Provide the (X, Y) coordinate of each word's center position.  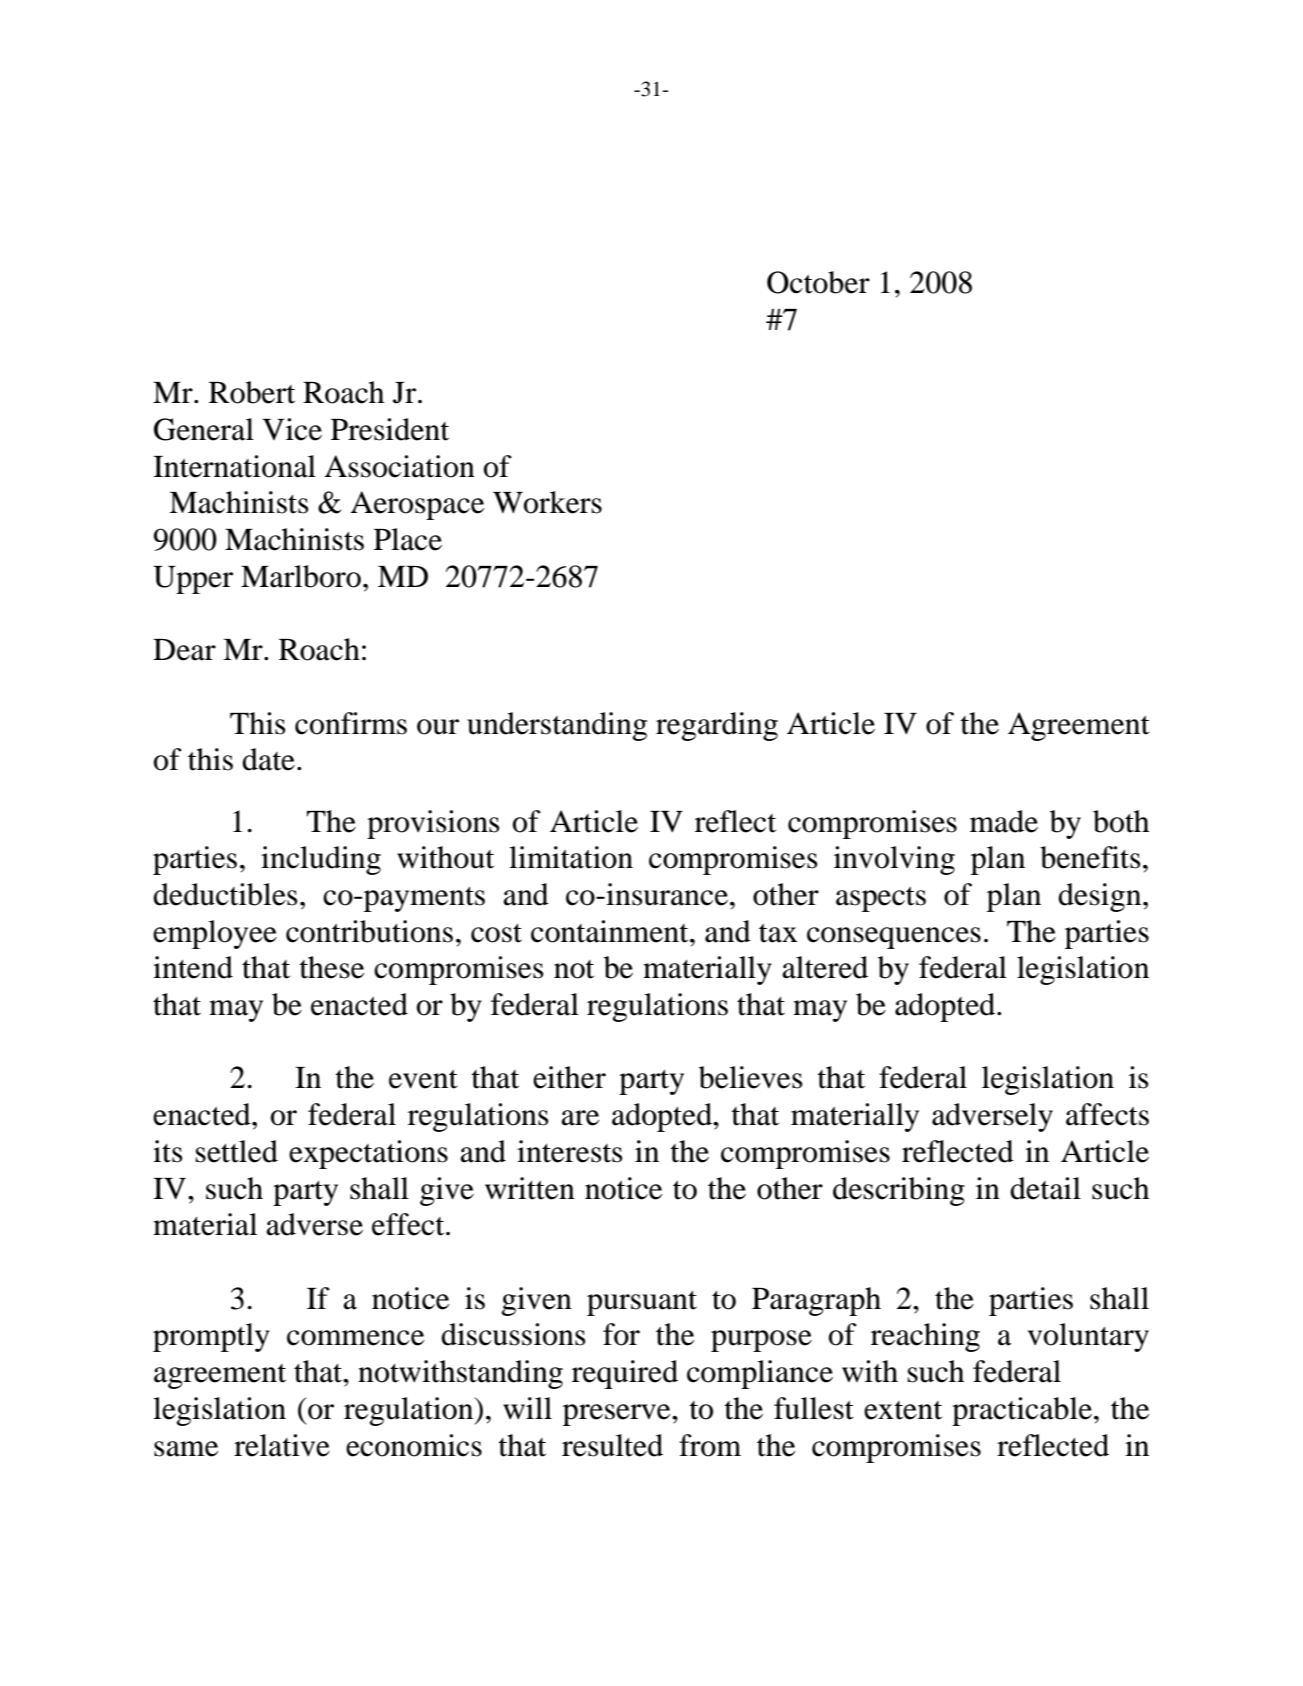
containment (611, 931)
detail (1045, 1188)
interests (570, 1151)
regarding (717, 726)
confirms (351, 723)
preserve (618, 1415)
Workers (547, 502)
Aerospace (417, 505)
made (1004, 821)
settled (237, 1151)
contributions (369, 931)
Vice (292, 429)
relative (282, 1445)
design (1101, 897)
